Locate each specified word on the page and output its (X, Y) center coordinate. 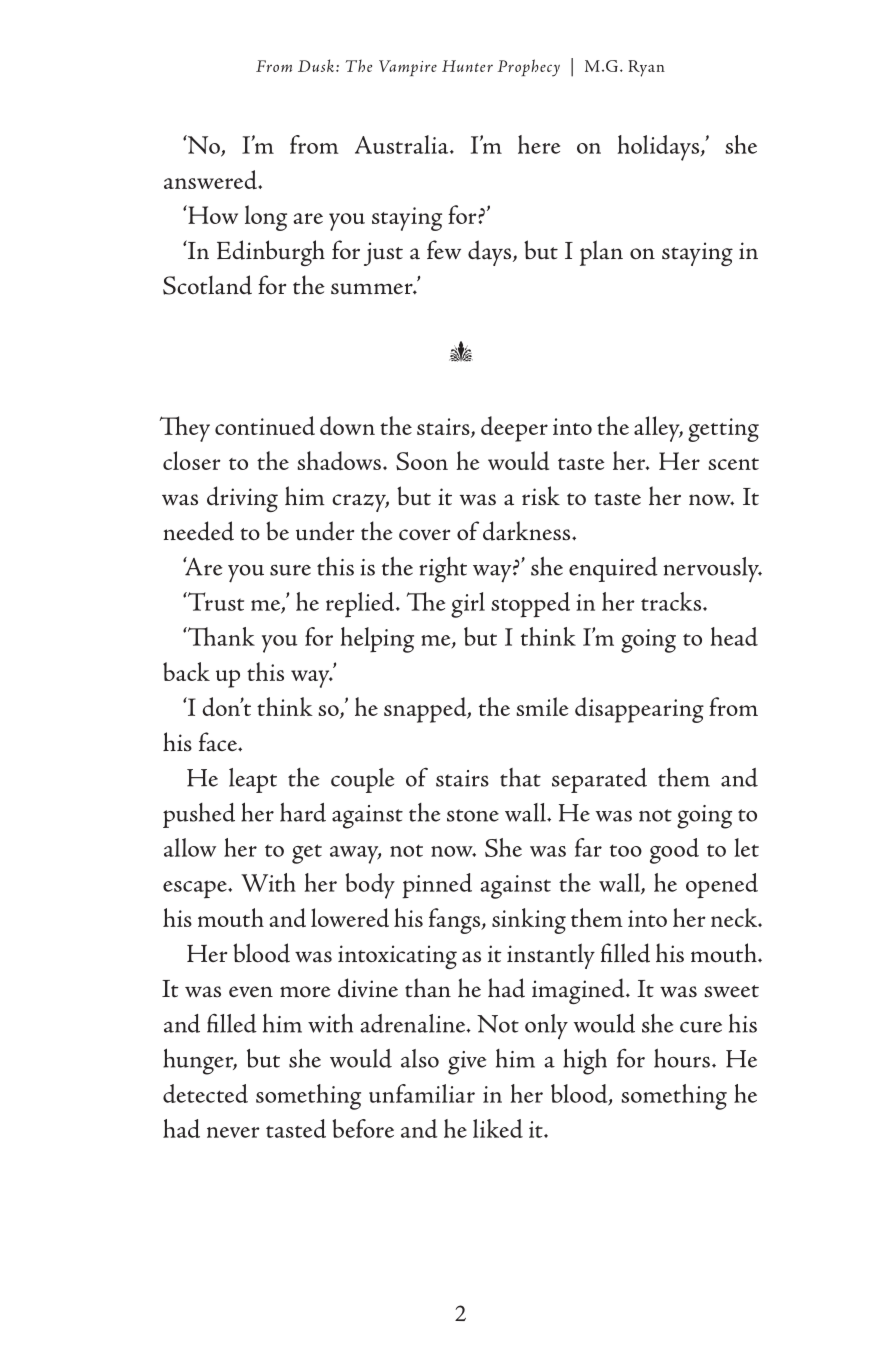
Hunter (467, 66)
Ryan (646, 68)
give (467, 1063)
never (233, 1132)
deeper (514, 429)
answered (211, 179)
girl (468, 605)
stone (473, 815)
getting (723, 430)
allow (190, 847)
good (674, 851)
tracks (672, 601)
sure (290, 570)
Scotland (207, 285)
